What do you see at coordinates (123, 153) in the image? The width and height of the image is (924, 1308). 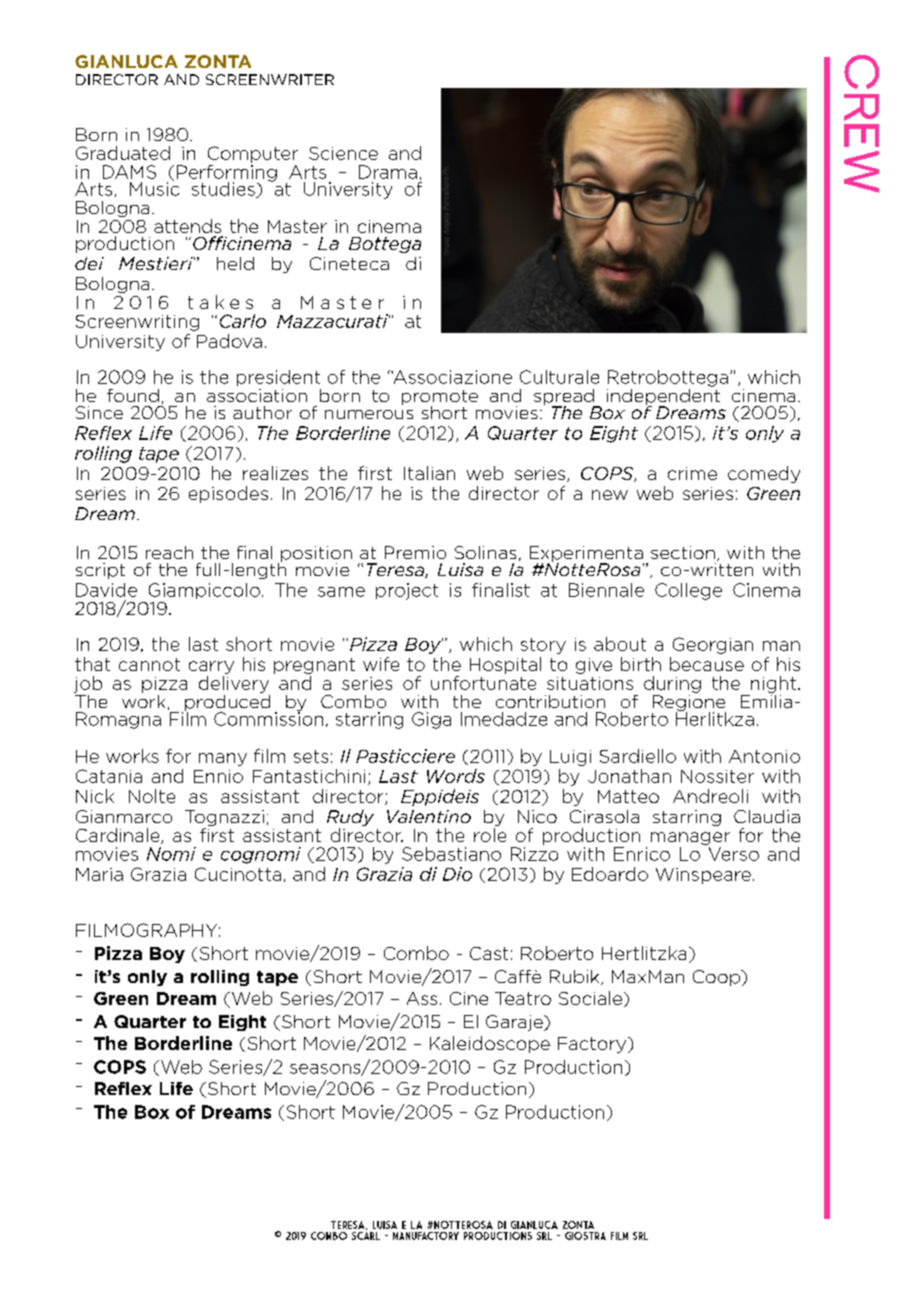 I see `Graduated` at bounding box center [123, 153].
